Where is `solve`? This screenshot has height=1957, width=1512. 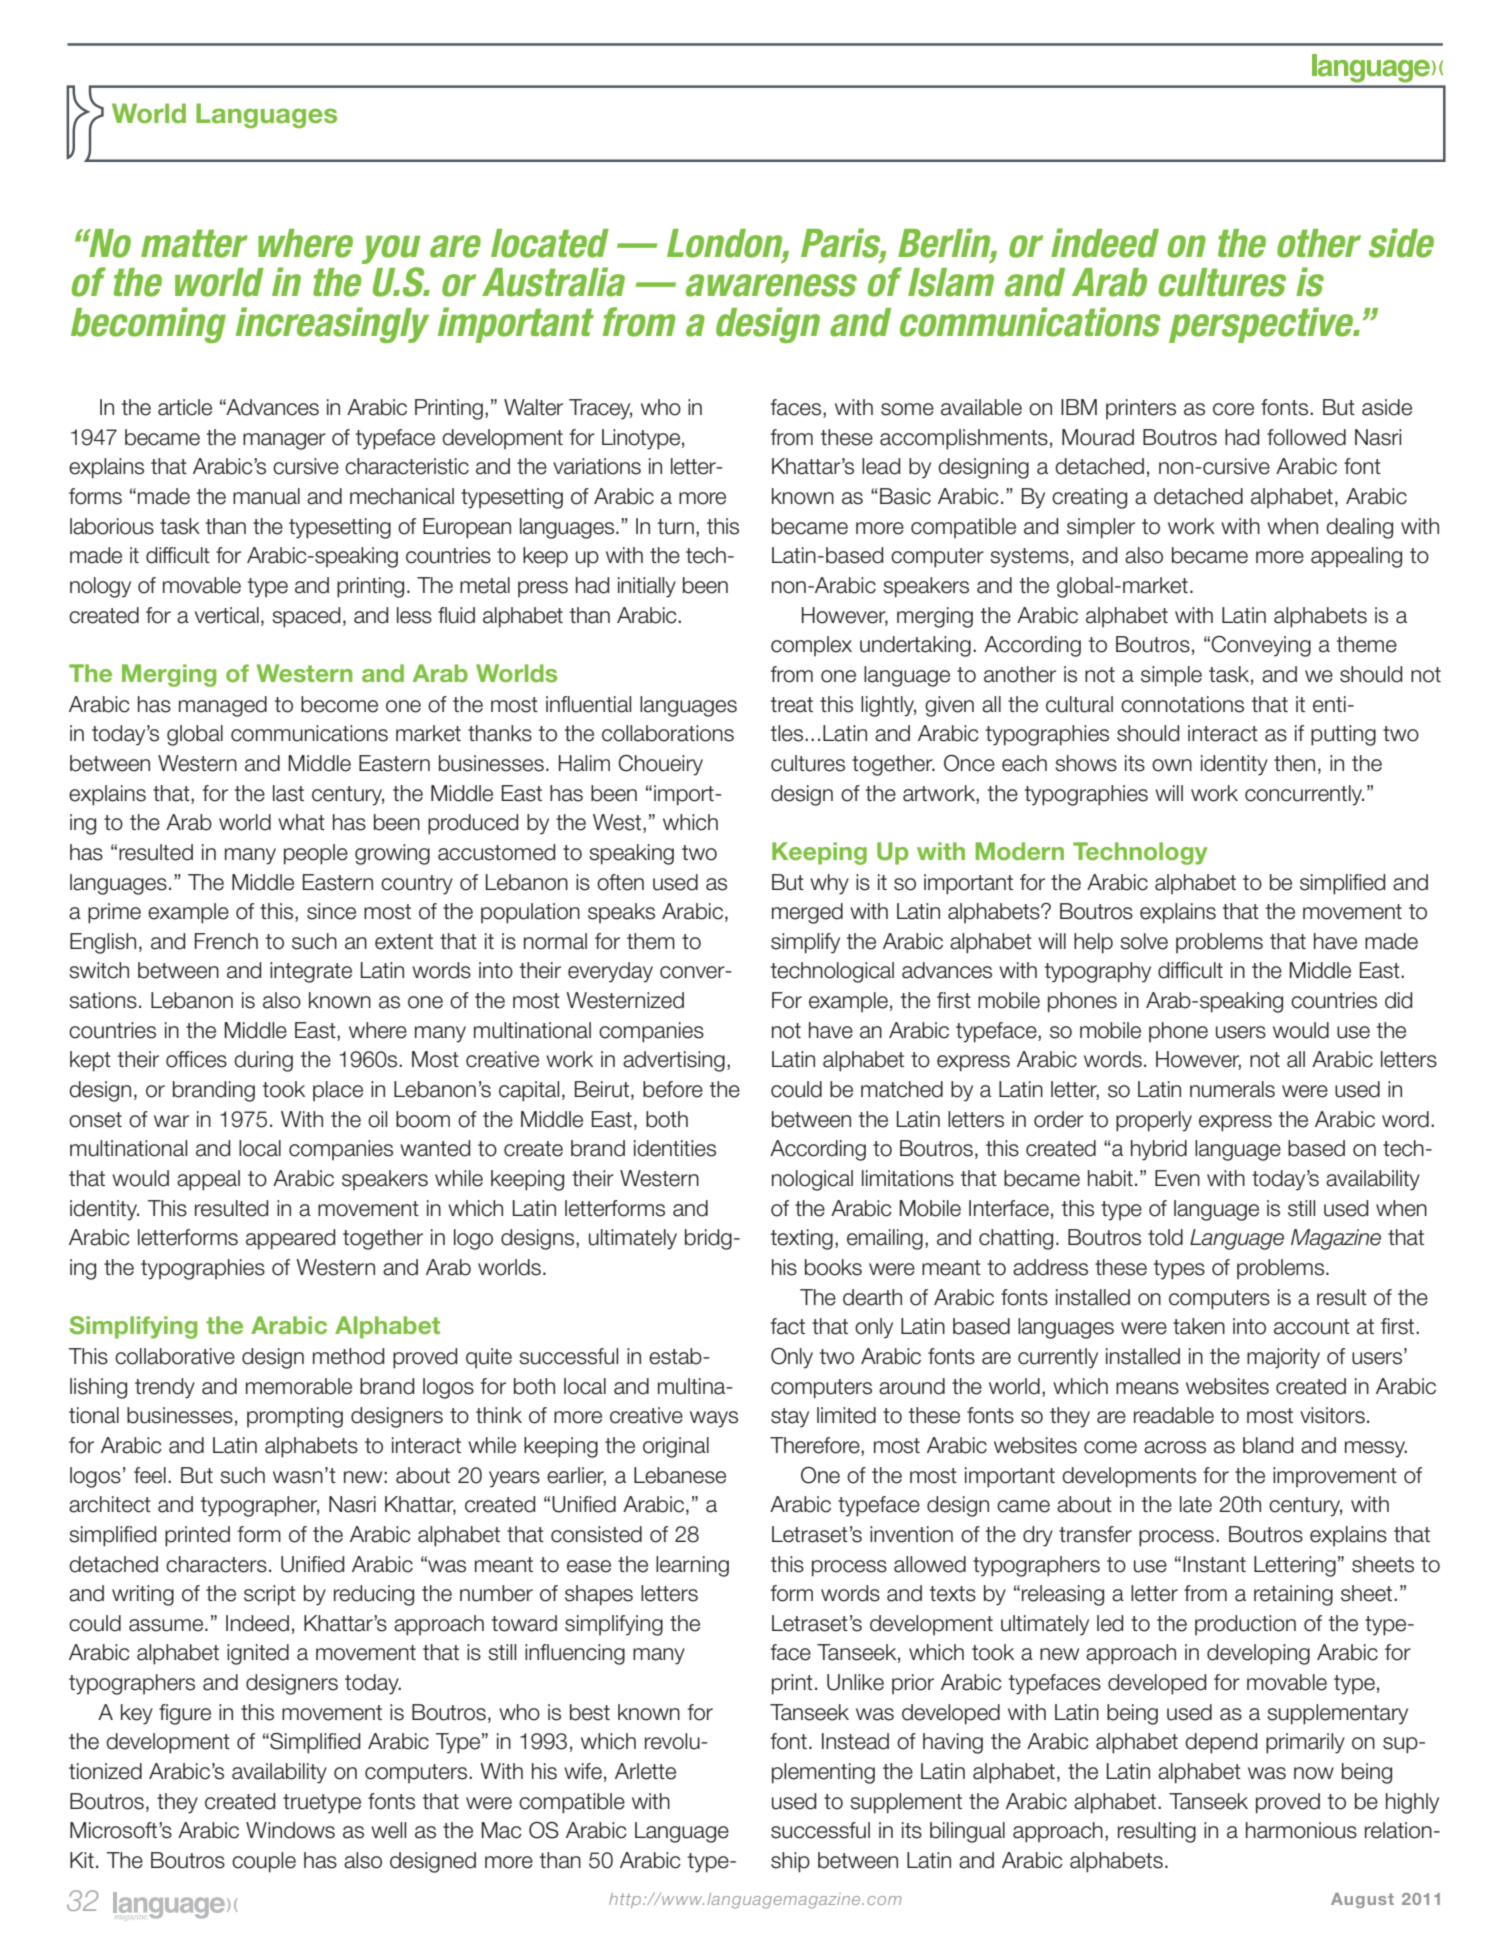
solve is located at coordinates (1144, 941).
